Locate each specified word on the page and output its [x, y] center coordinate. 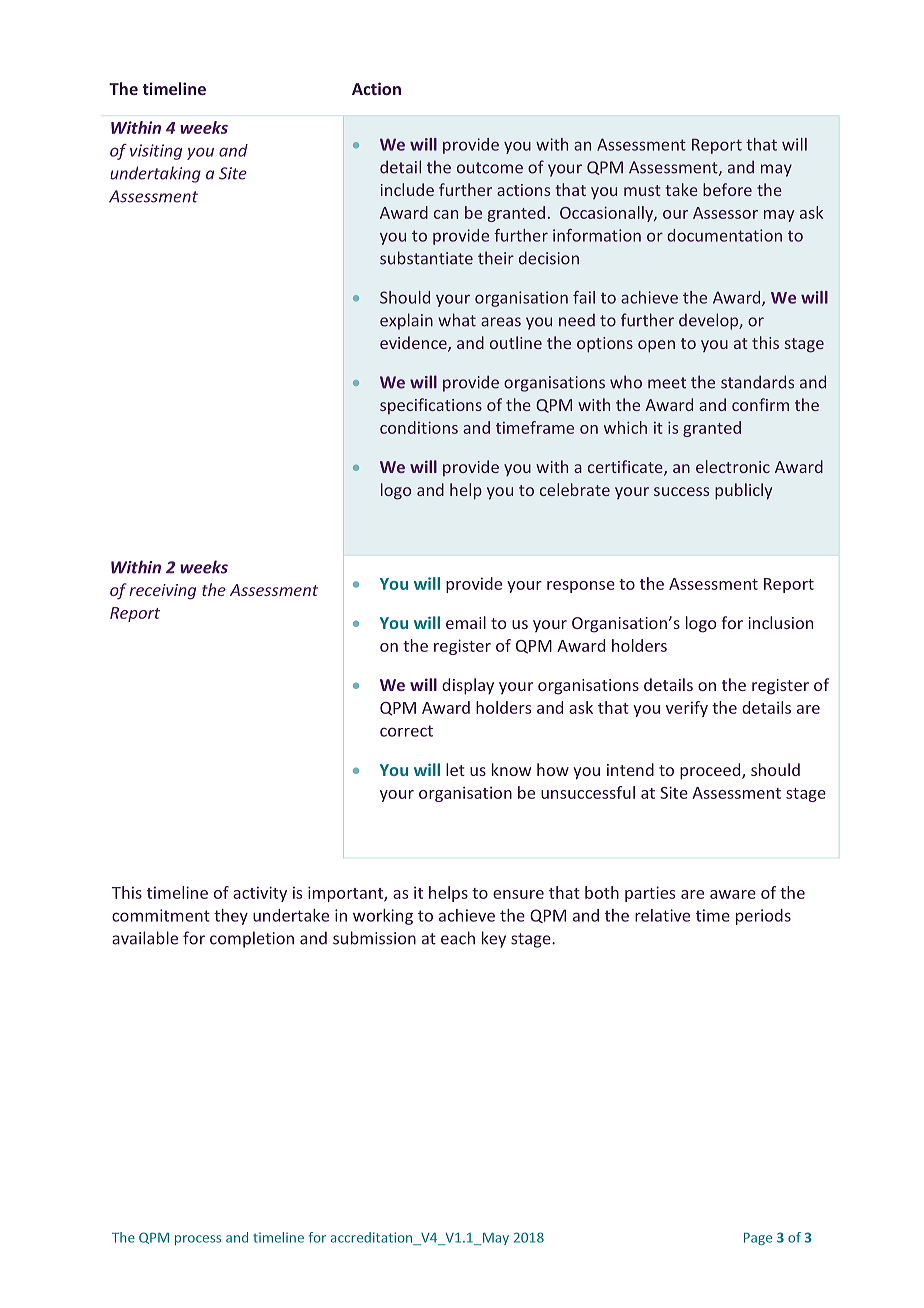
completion [252, 939]
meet [667, 383]
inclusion [781, 622]
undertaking [156, 174]
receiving [162, 592]
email [466, 622]
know [511, 769]
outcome [490, 168]
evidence [414, 344]
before [727, 189]
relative [662, 915]
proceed [711, 771]
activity [260, 894]
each [458, 938]
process [198, 1240]
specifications [431, 406]
